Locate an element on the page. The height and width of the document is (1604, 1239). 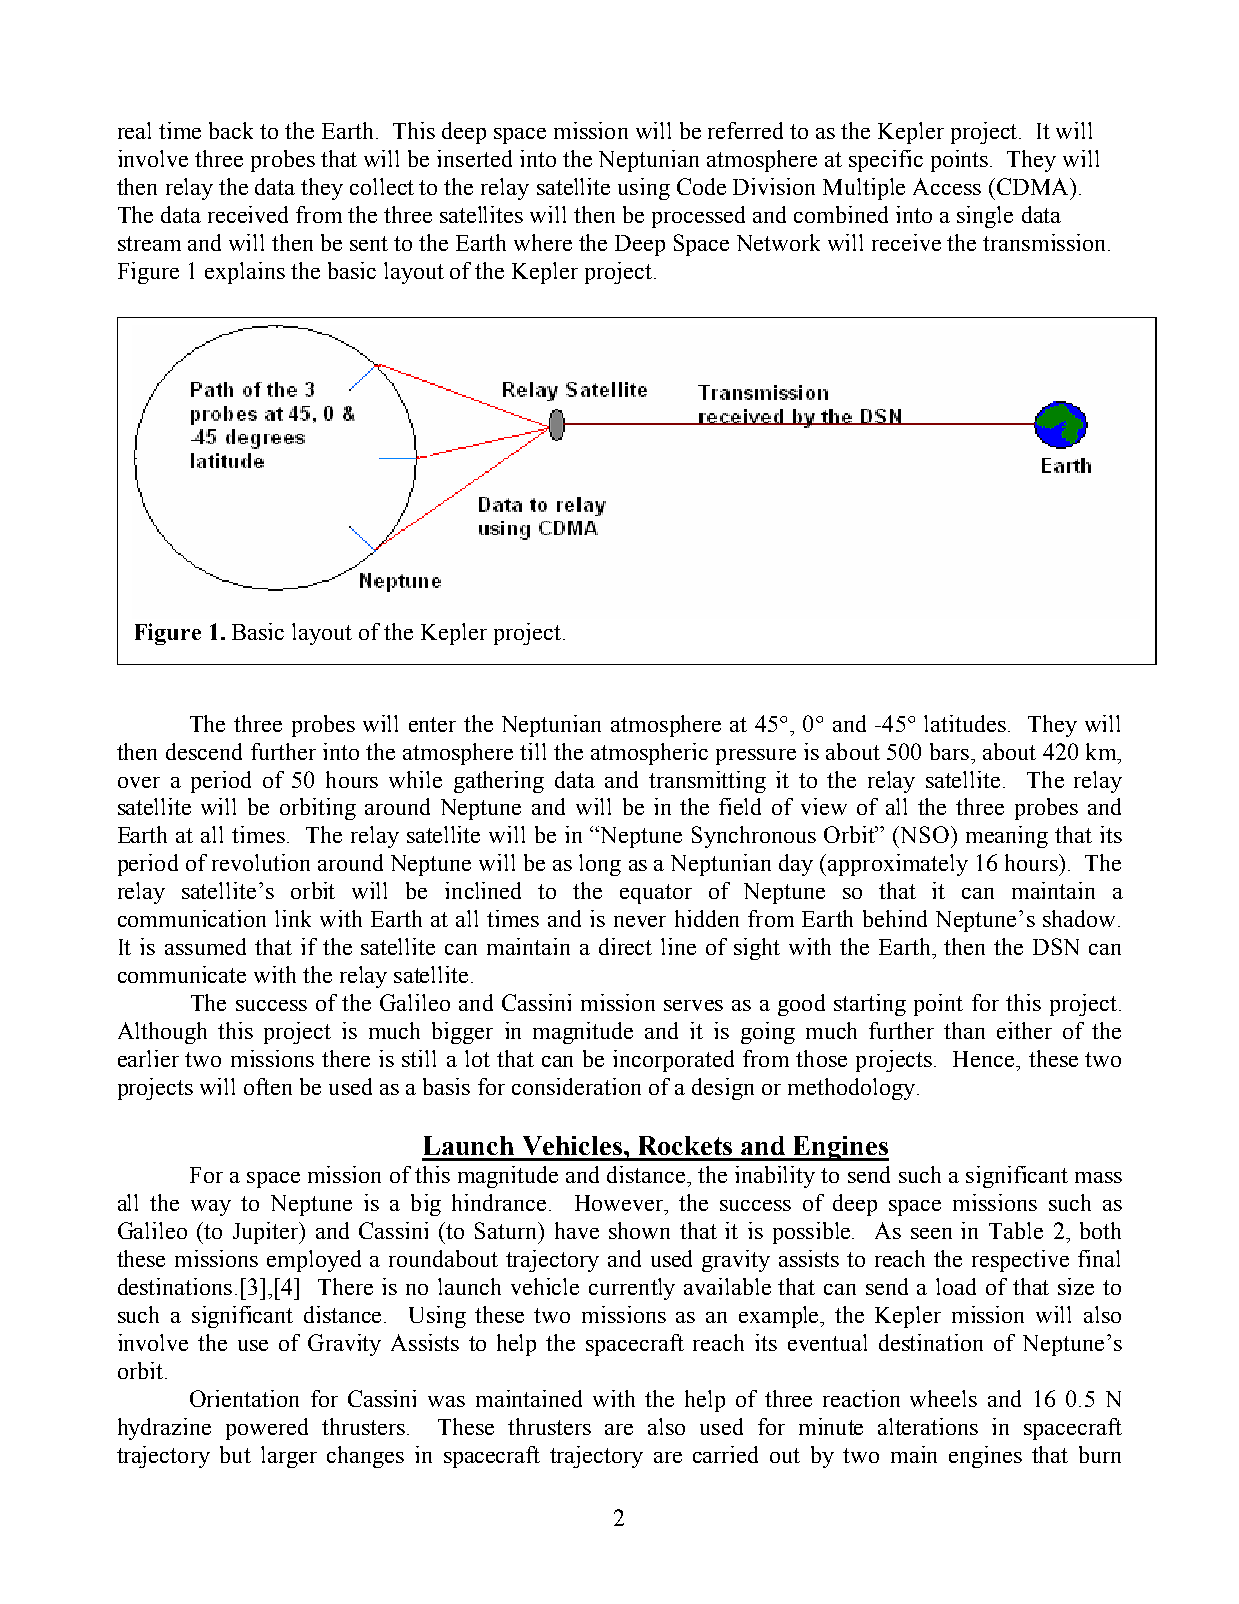
explains is located at coordinates (245, 273).
